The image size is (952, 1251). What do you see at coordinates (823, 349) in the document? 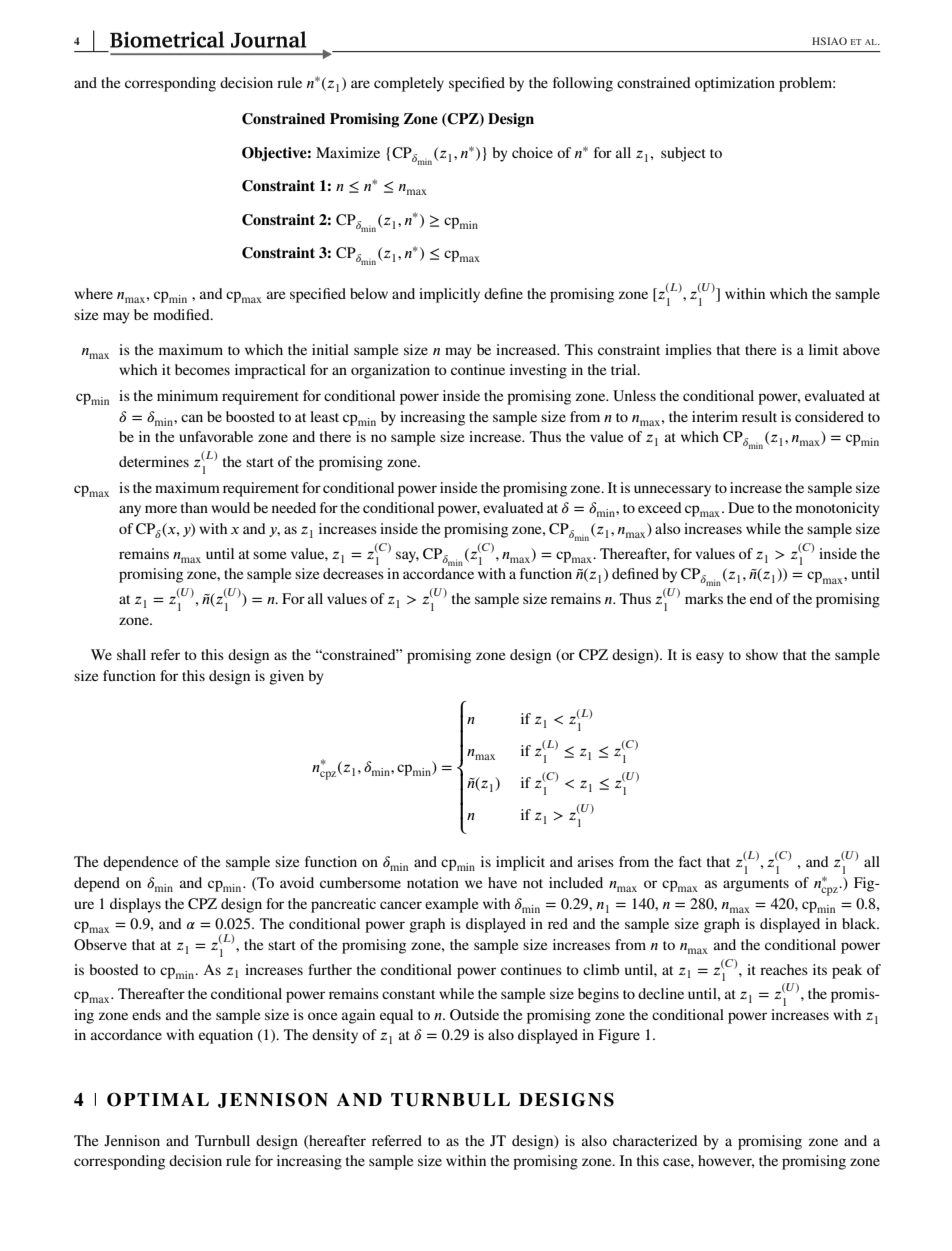
I see `limit` at bounding box center [823, 349].
